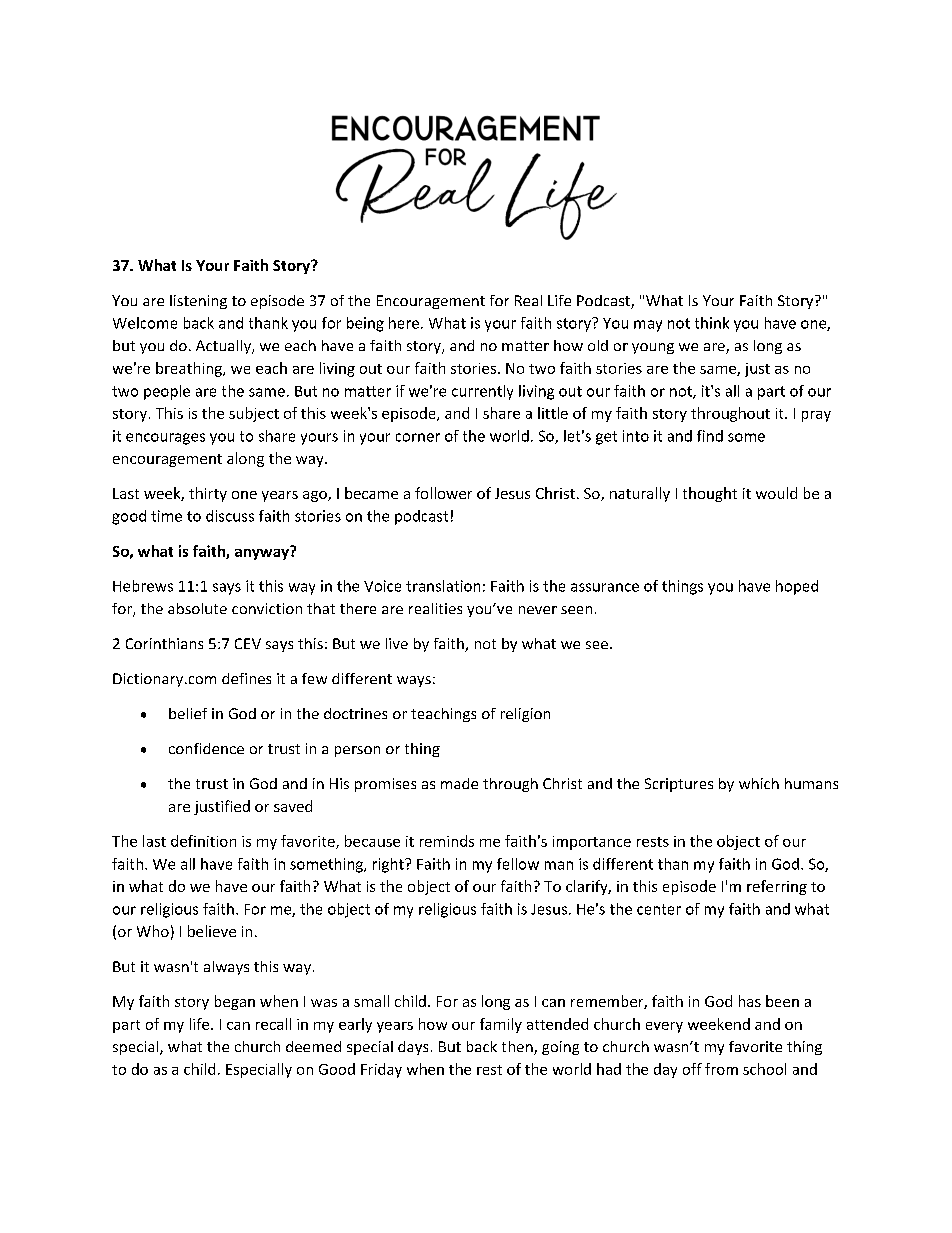 The width and height of the image is (952, 1233). What do you see at coordinates (365, 324) in the image?
I see `being` at bounding box center [365, 324].
